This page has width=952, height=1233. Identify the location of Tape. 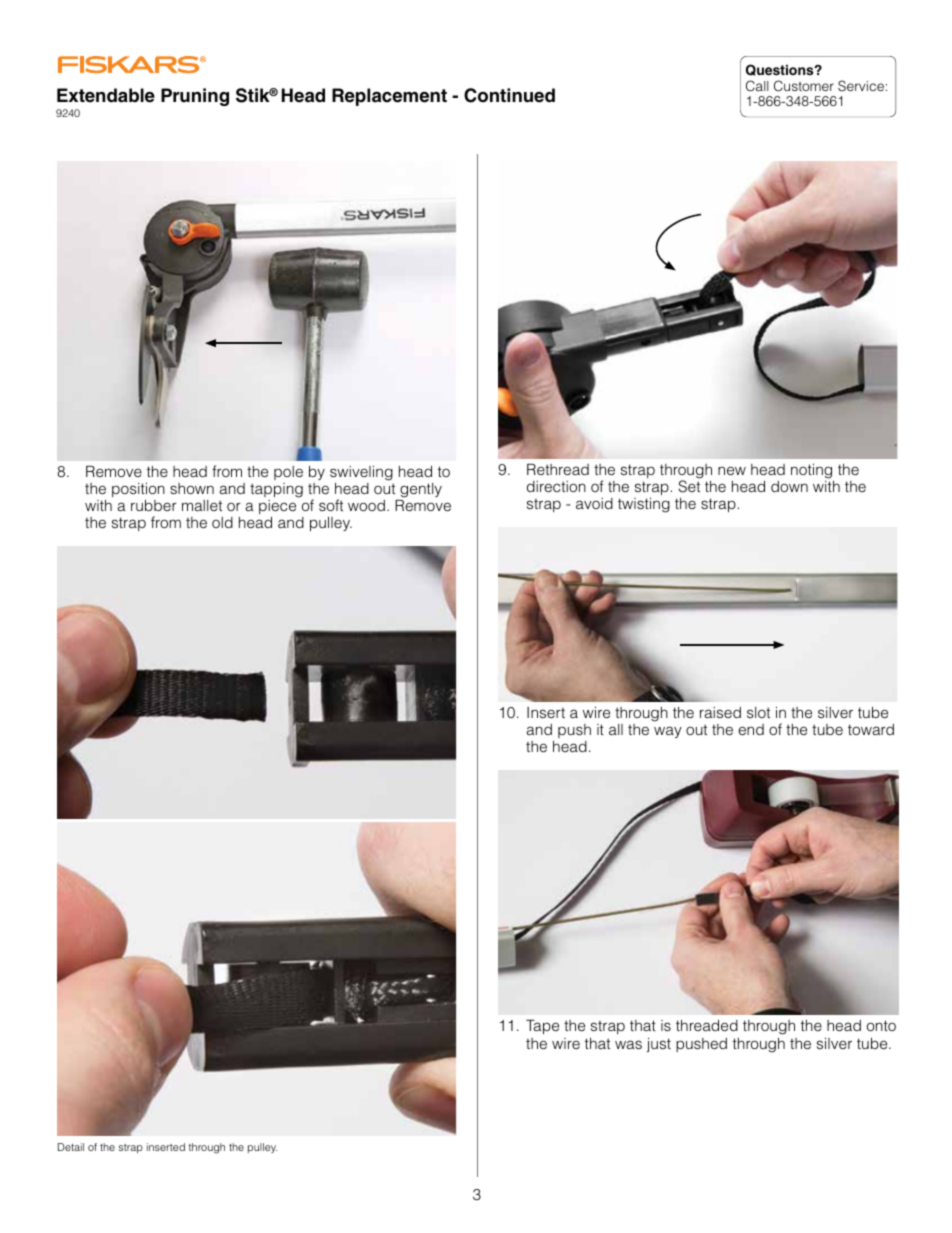
(542, 1026).
